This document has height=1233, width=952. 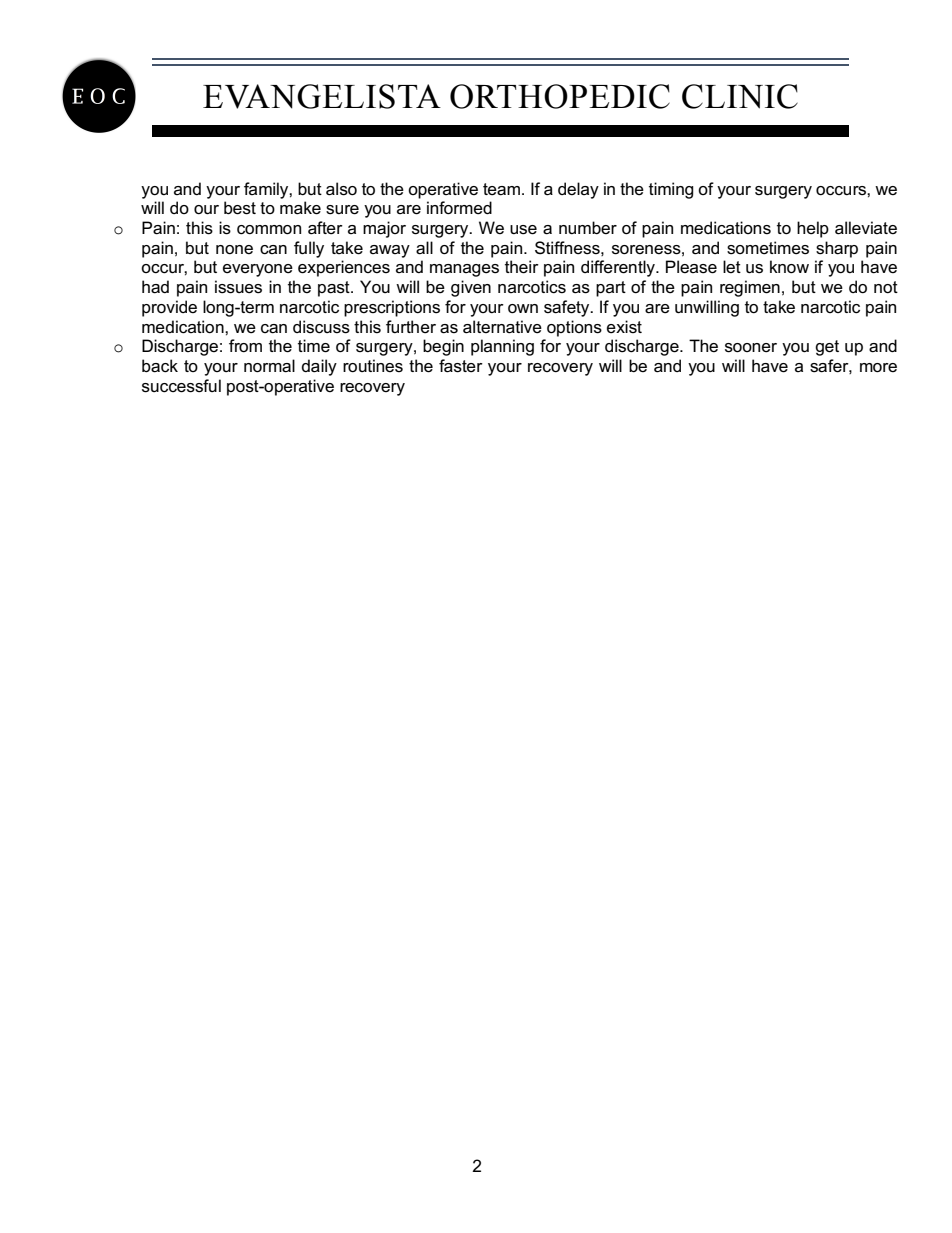 What do you see at coordinates (560, 96) in the document?
I see `ORTHOPEDIC` at bounding box center [560, 96].
